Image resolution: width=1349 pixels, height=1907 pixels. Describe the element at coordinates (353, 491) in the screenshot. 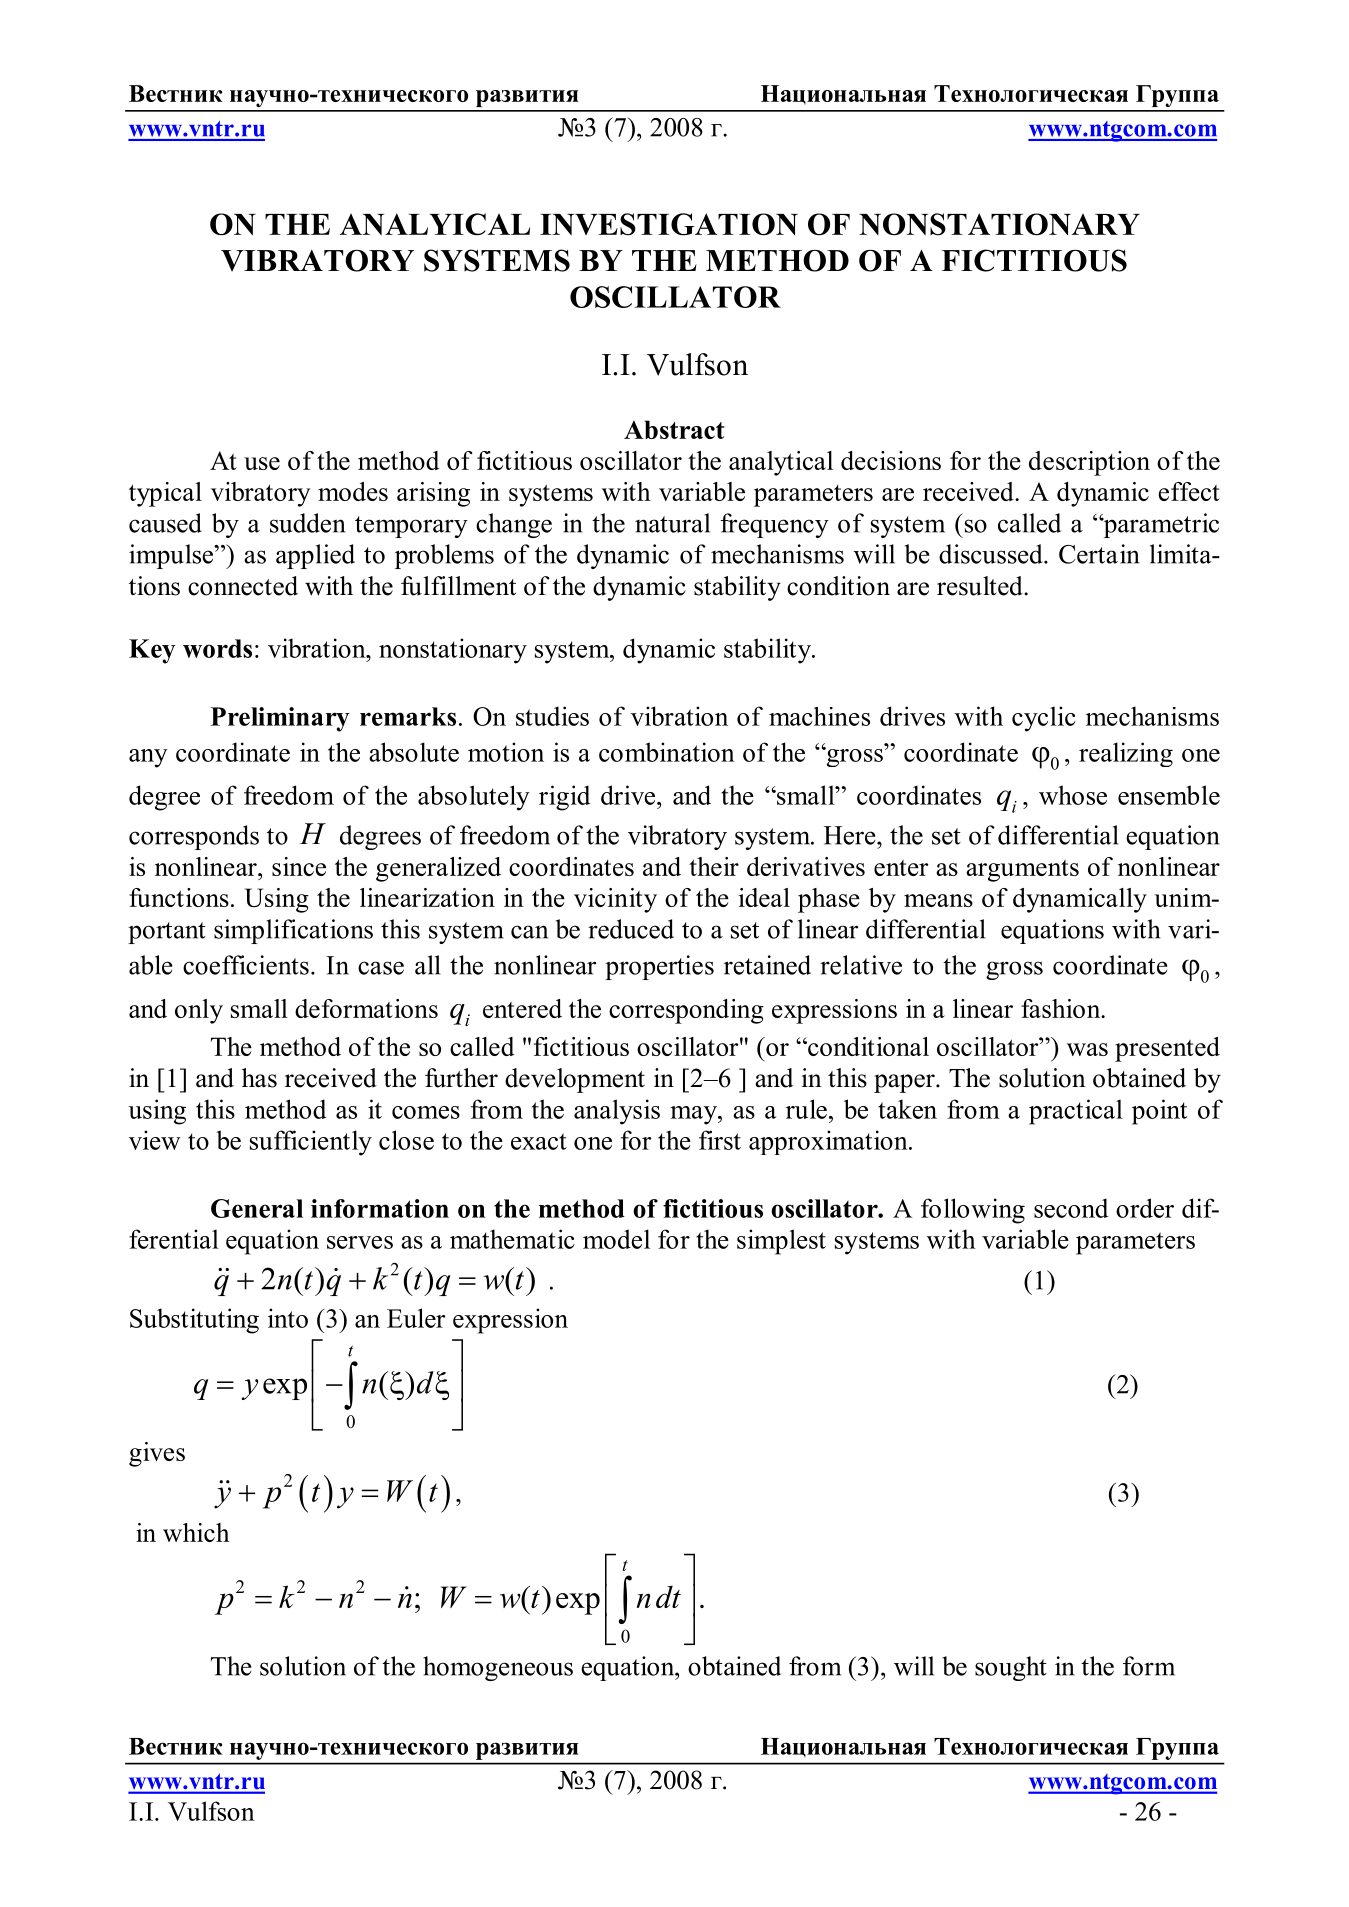

I see `modes` at that location.
